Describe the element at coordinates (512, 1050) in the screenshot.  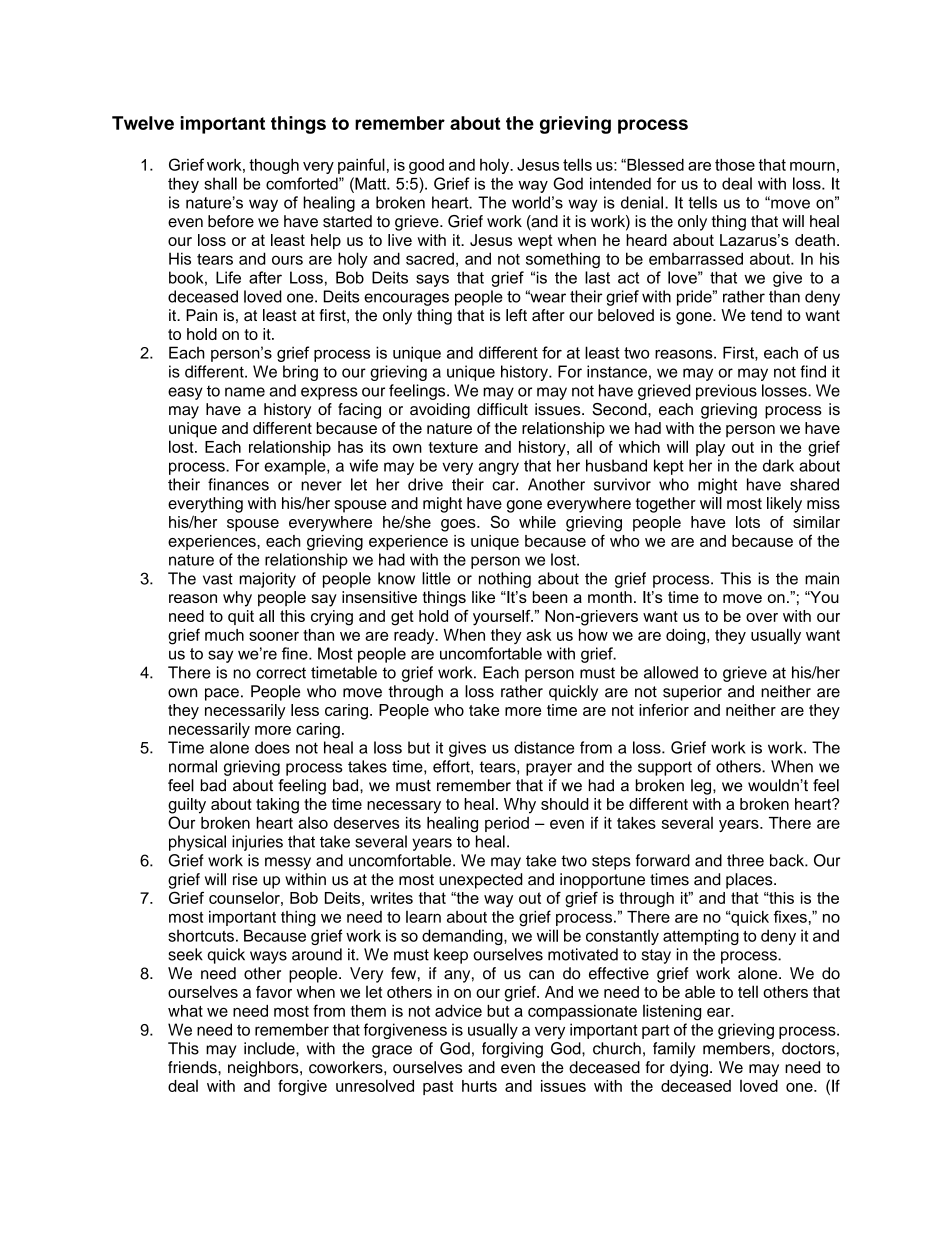
I see `forgiving` at that location.
